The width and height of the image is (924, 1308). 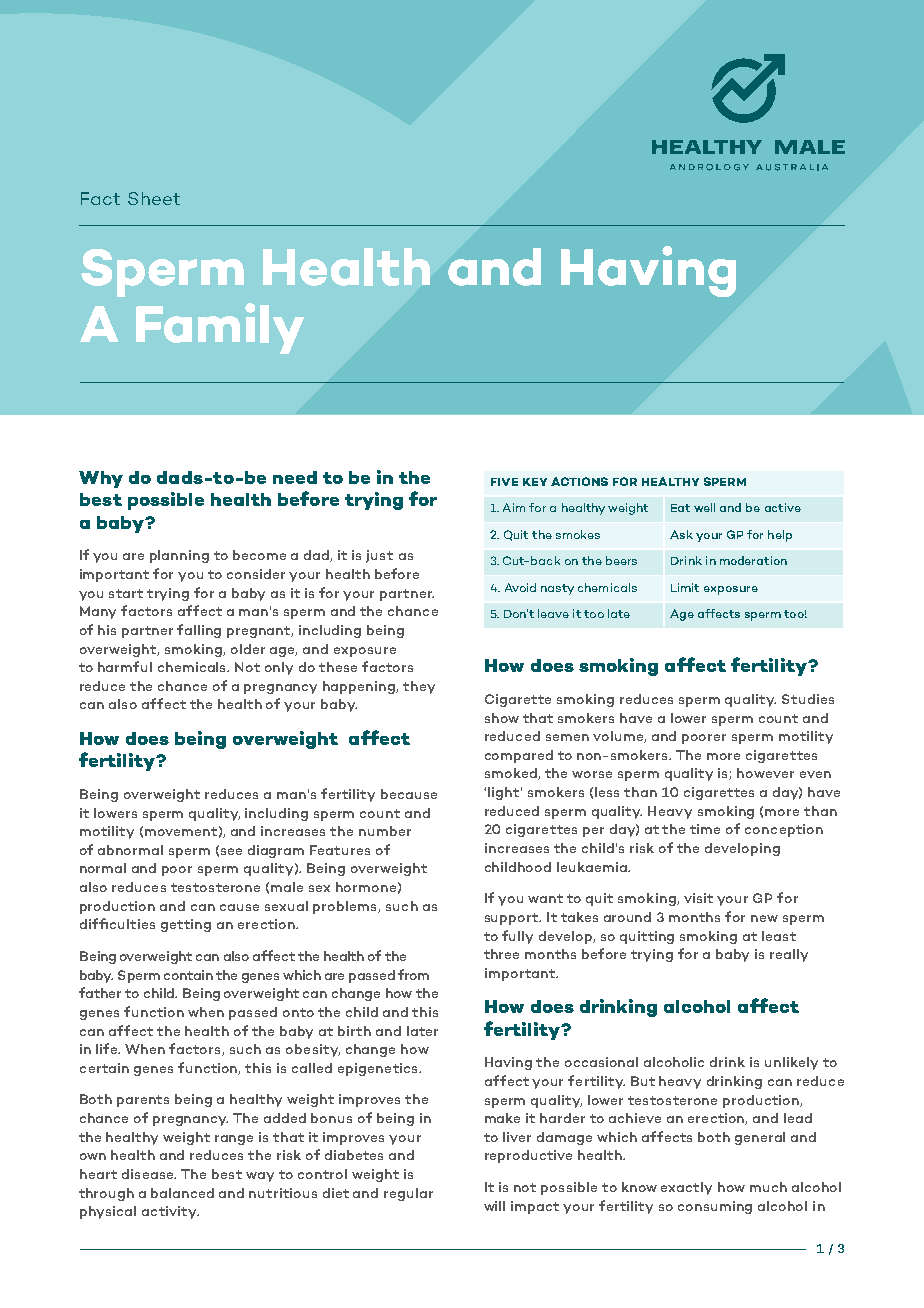 I want to click on ACTIONS, so click(x=579, y=481).
